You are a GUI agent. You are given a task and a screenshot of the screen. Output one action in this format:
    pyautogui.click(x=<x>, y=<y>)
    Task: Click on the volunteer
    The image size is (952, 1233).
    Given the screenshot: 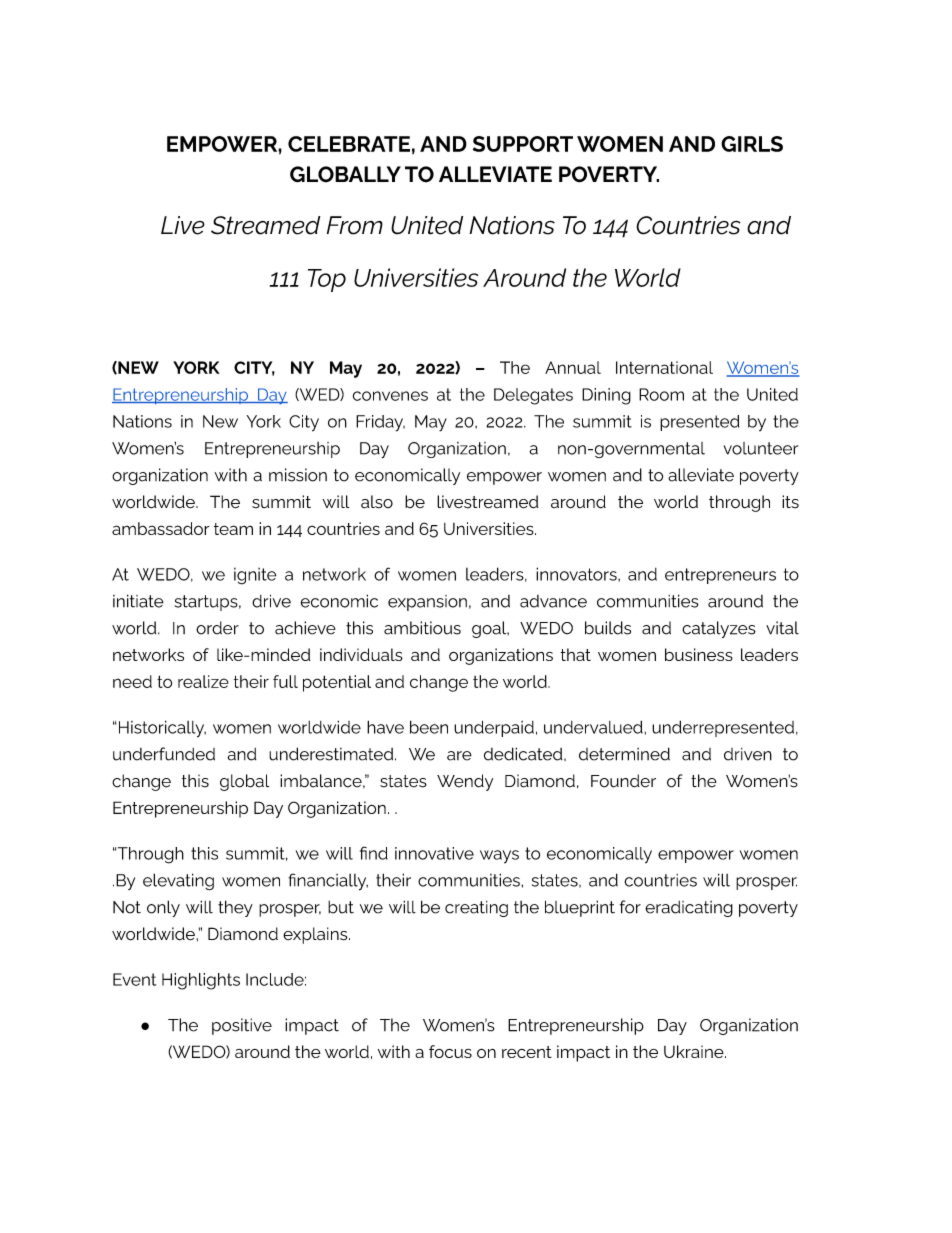 What is the action you would take?
    pyautogui.click(x=761, y=448)
